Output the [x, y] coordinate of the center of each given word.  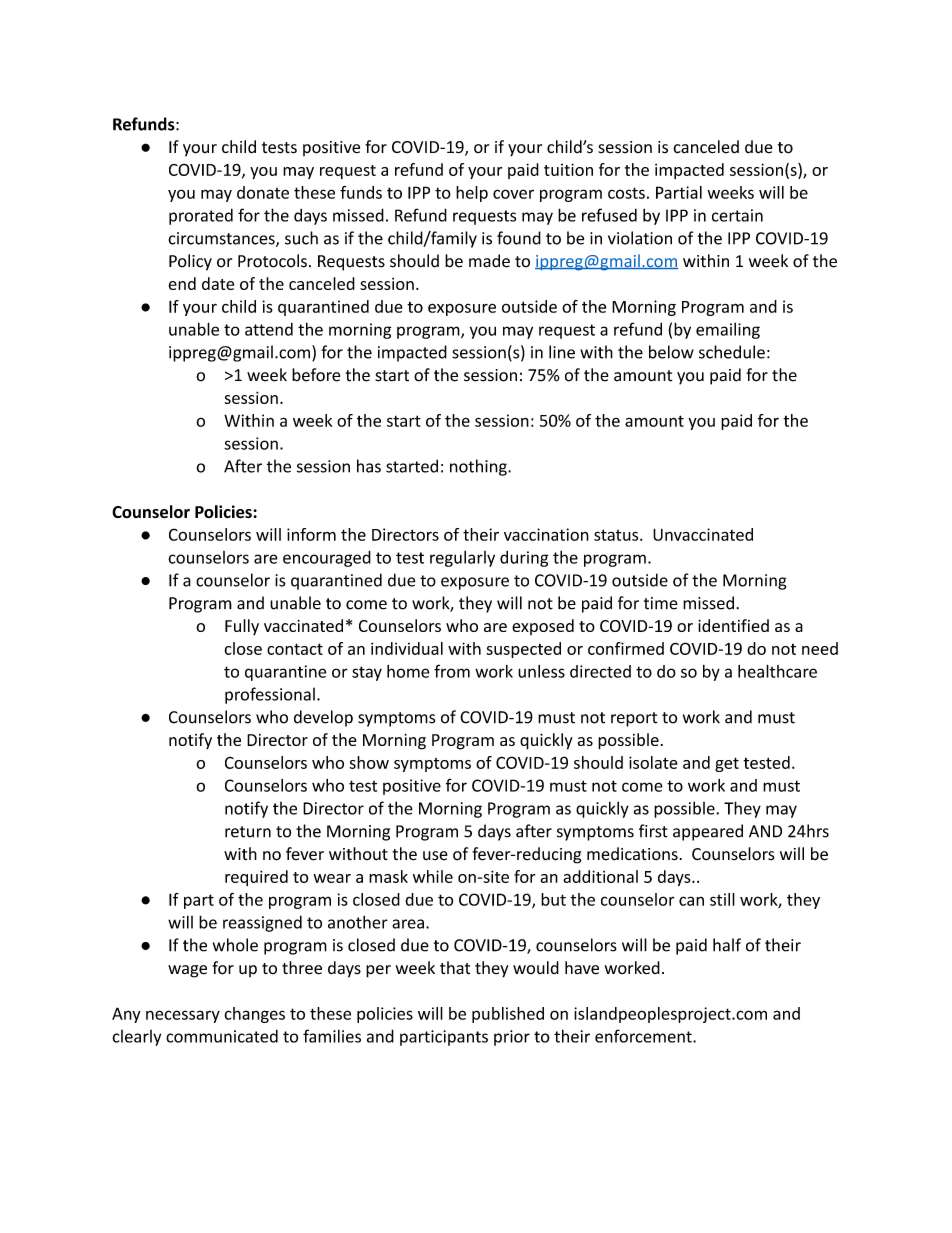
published [508, 1015]
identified [733, 625]
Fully [242, 627]
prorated [201, 216]
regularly [462, 559]
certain [737, 215]
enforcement [644, 1036]
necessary [183, 1016]
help [472, 194]
